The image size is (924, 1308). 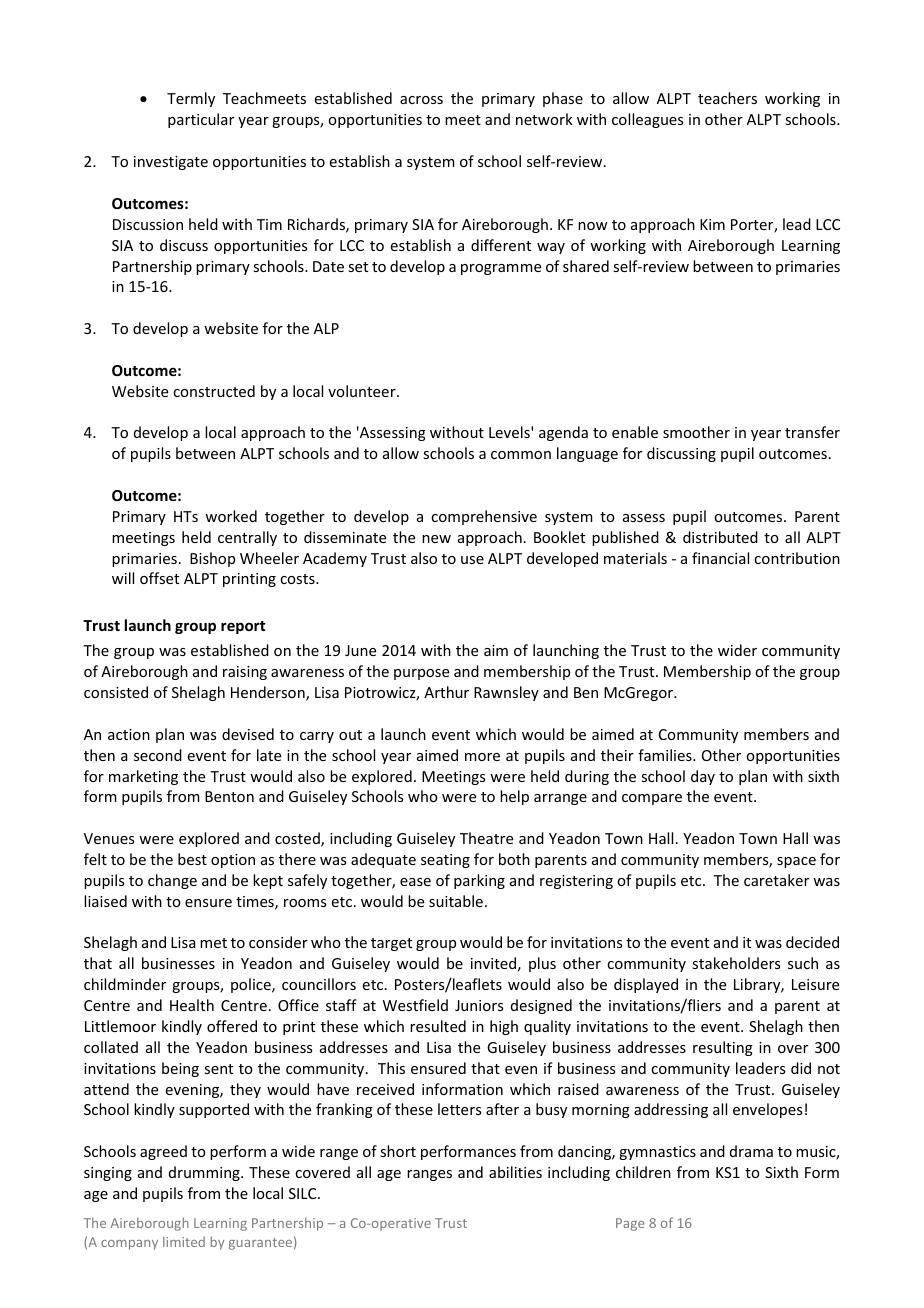 I want to click on limited, so click(x=184, y=1241).
